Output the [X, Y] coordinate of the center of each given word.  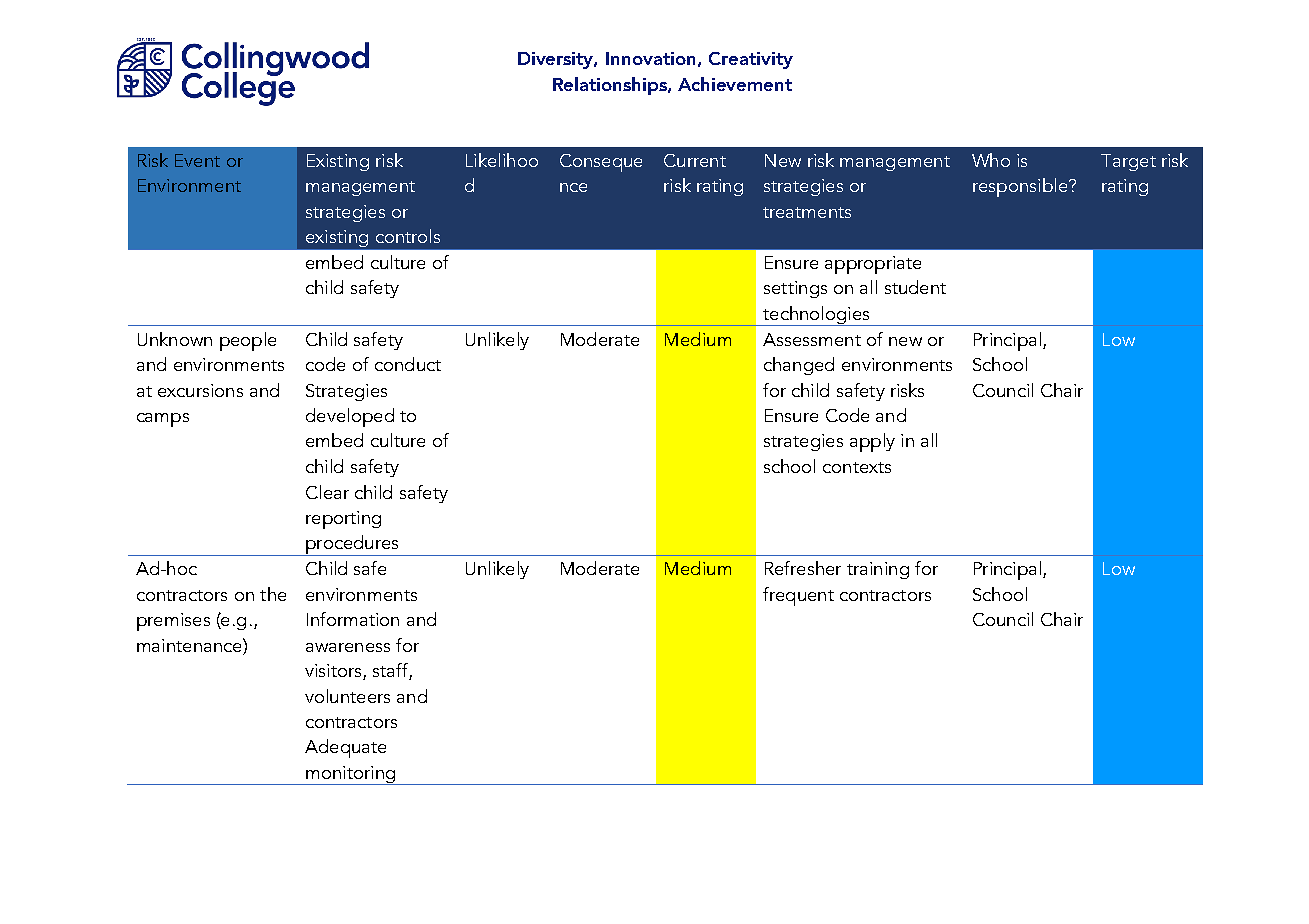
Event [197, 160]
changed [799, 366]
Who [991, 160]
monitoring [350, 775]
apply [872, 442]
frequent [798, 596]
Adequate [345, 748]
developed [350, 417]
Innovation [650, 58]
